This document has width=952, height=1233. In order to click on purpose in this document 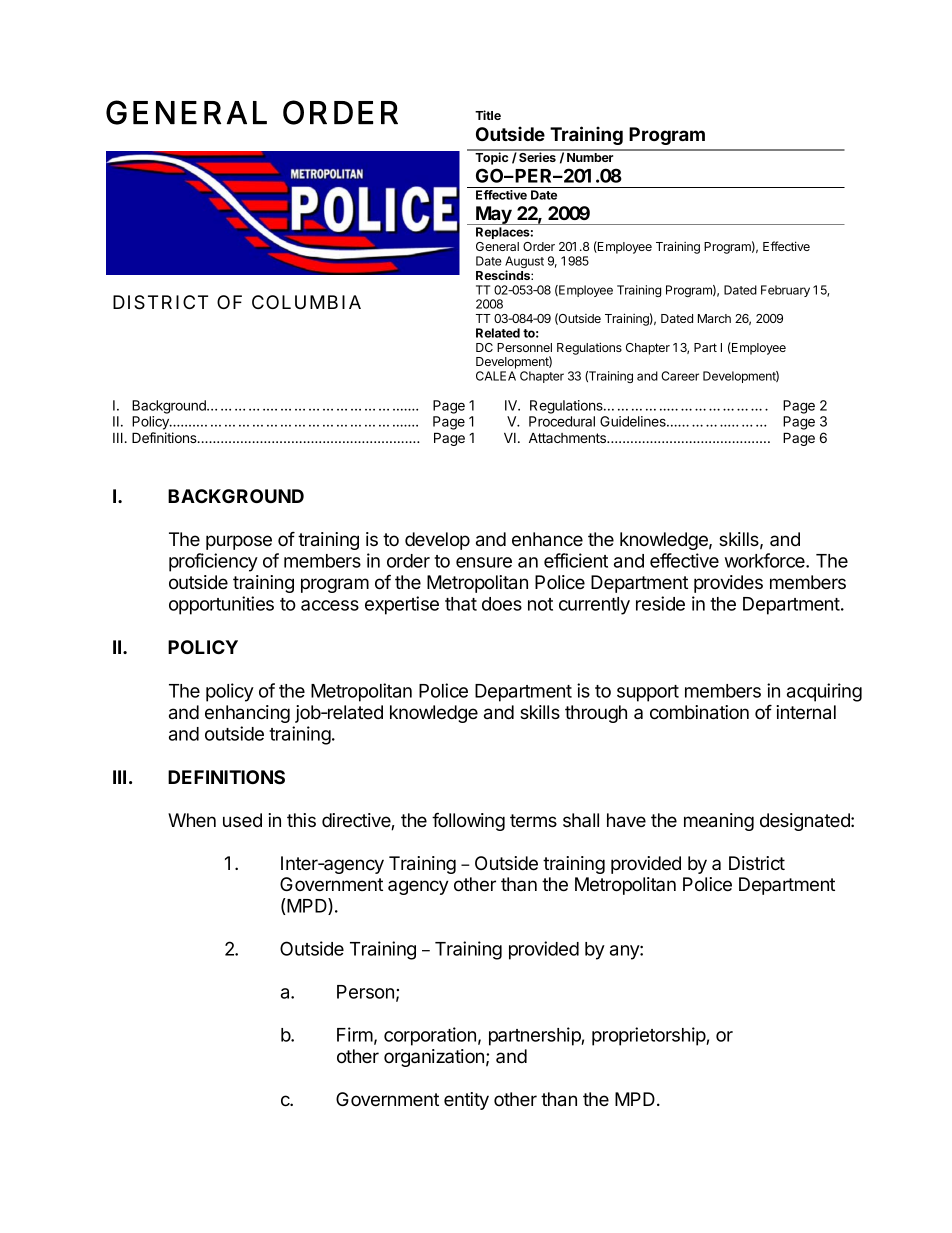, I will do `click(239, 542)`.
